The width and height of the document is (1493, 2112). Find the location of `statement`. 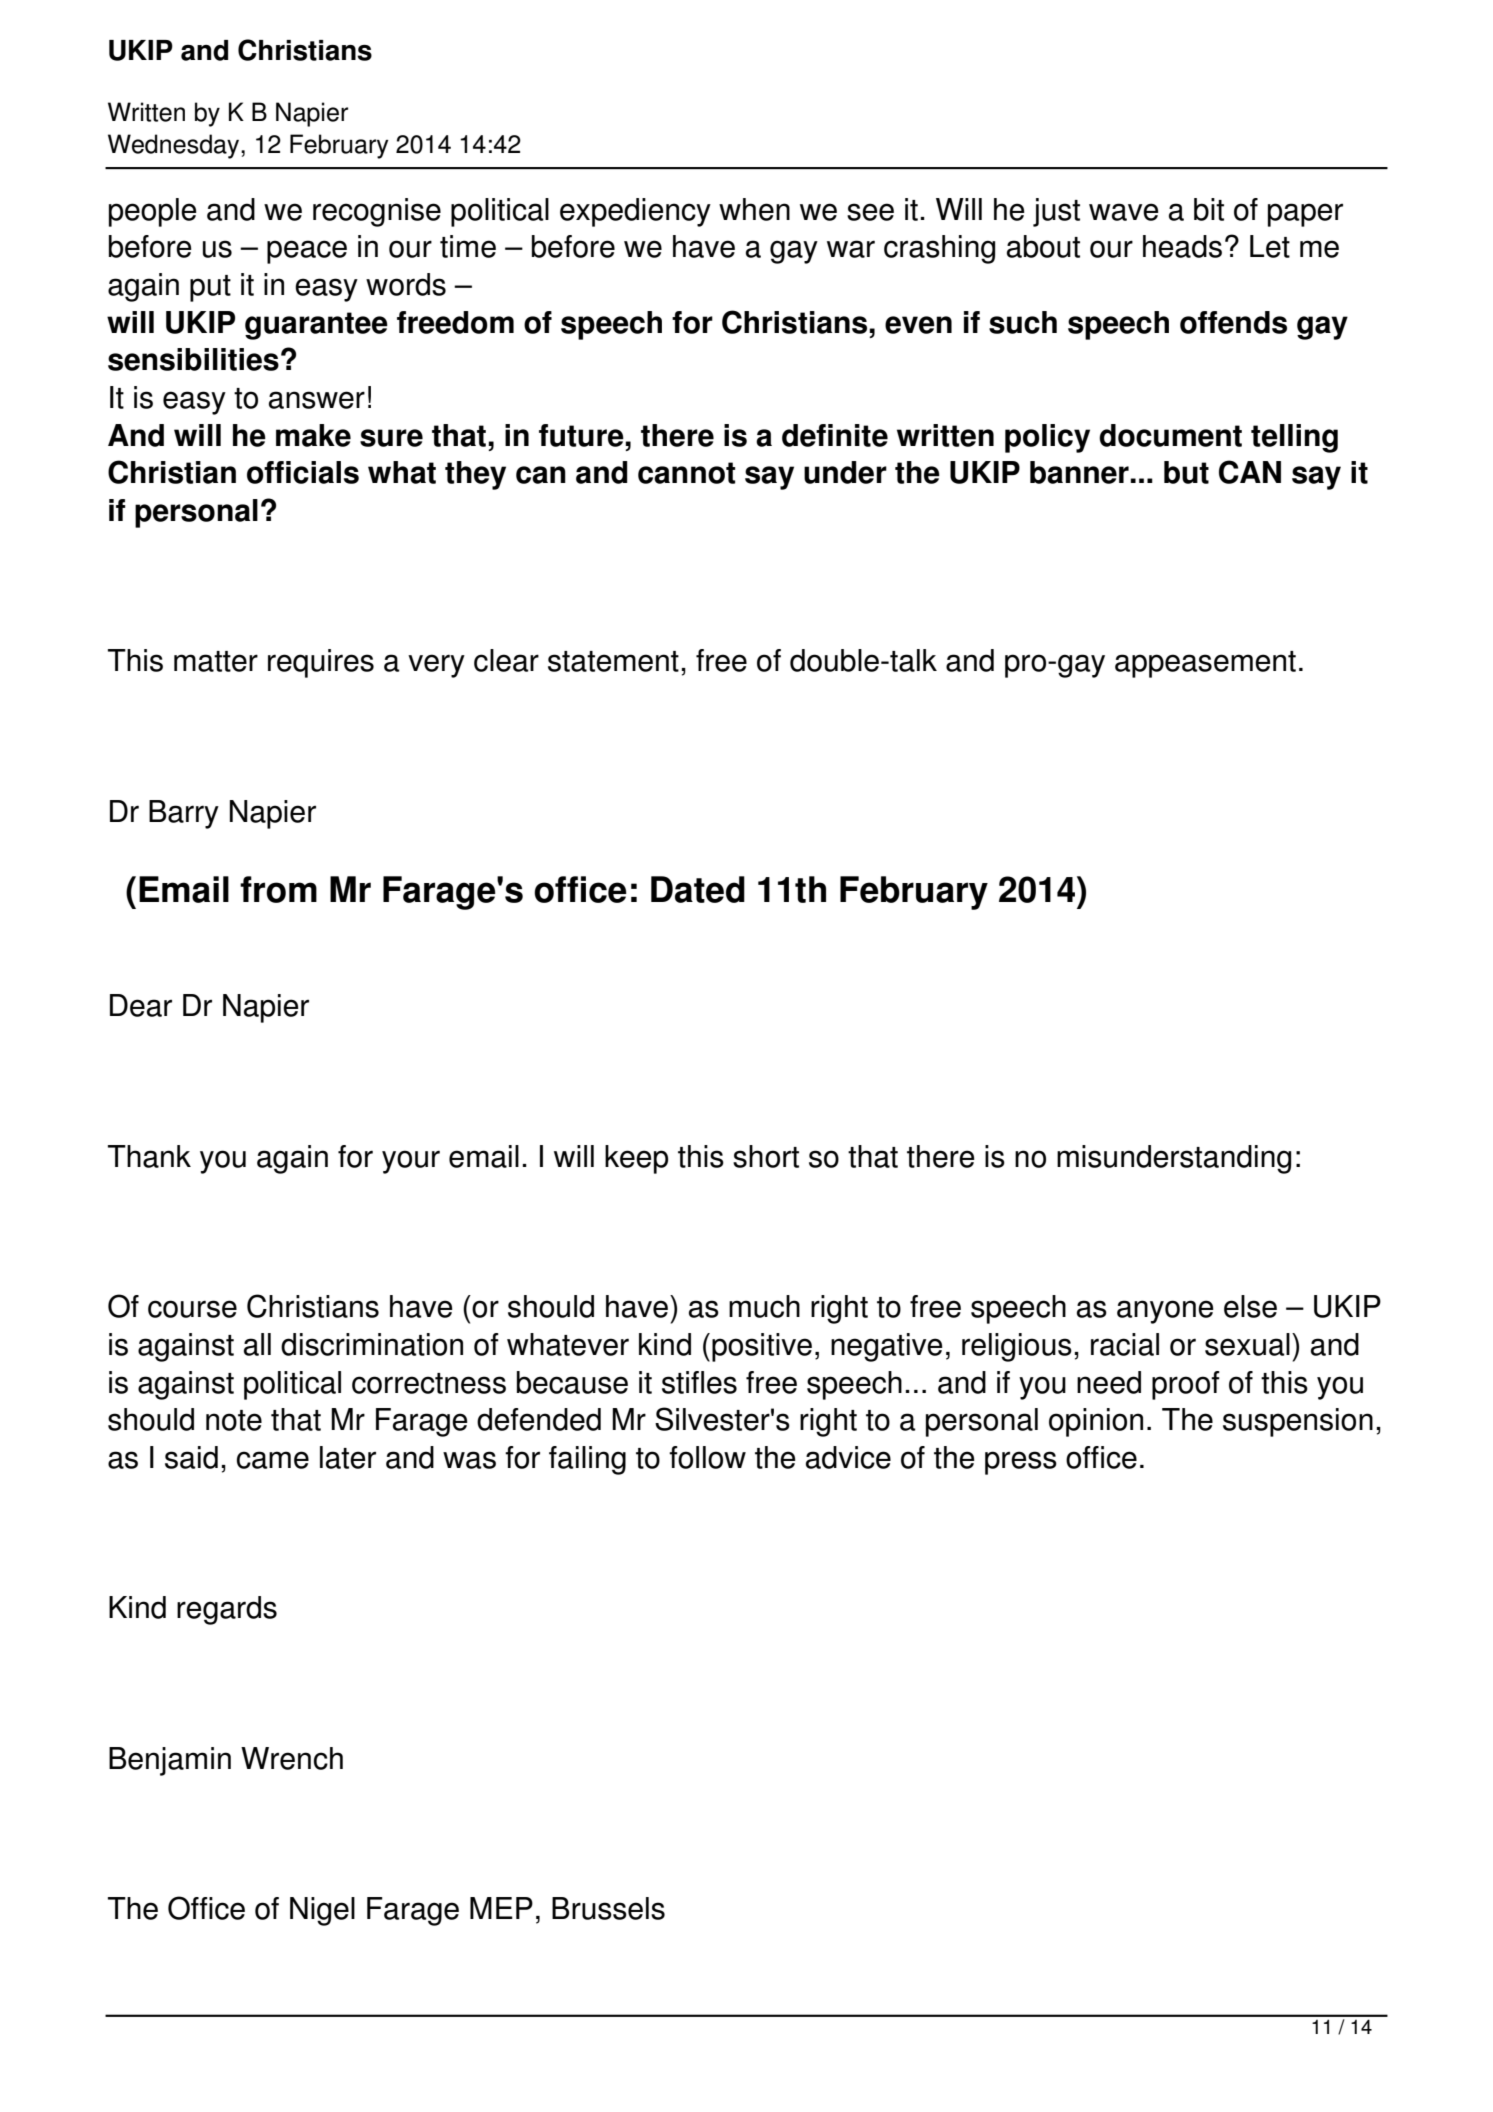

statement is located at coordinates (613, 661).
